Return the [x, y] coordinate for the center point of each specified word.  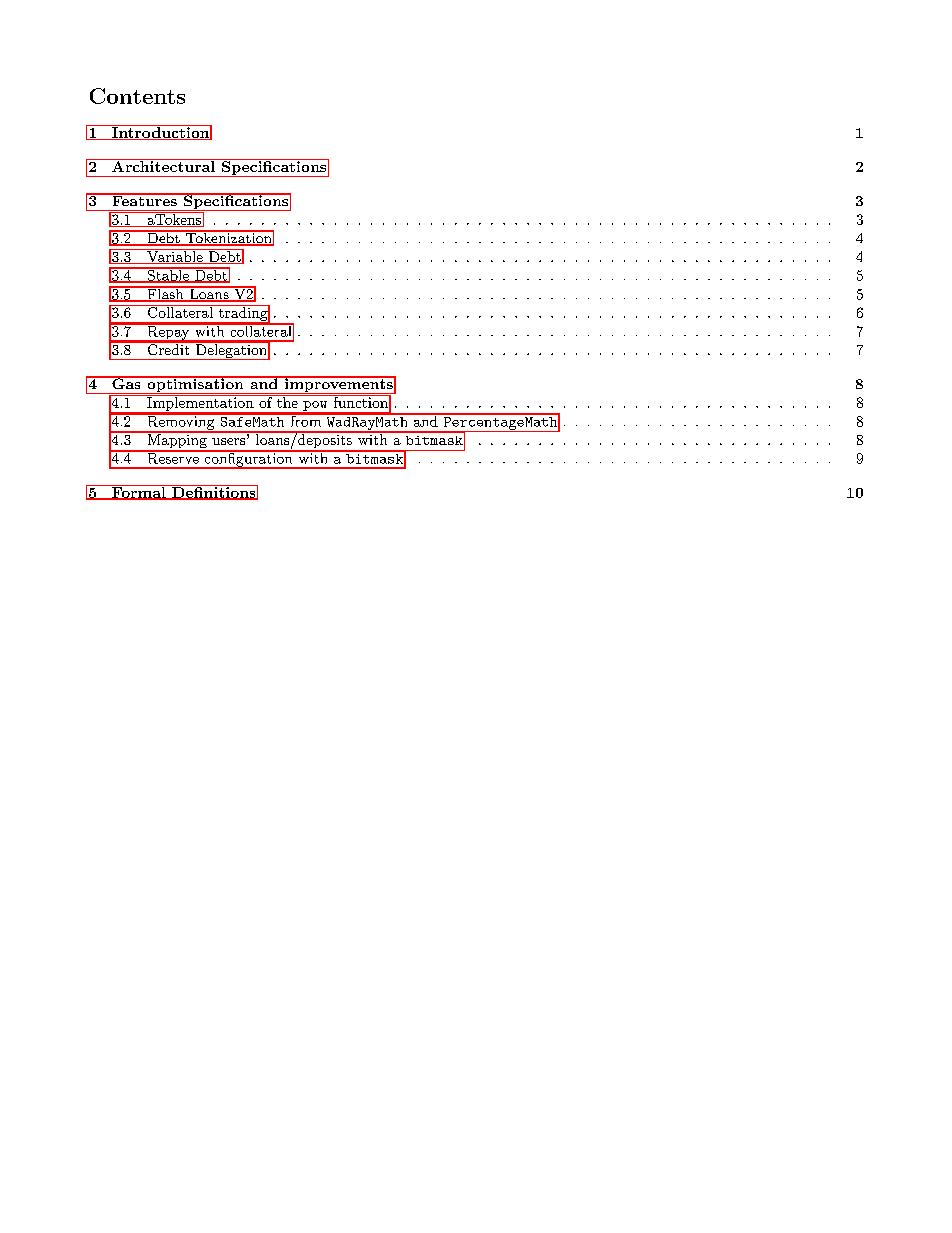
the [287, 401]
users [230, 441]
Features [144, 199]
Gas [126, 382]
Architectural [163, 165]
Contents [137, 96]
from [306, 420]
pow [315, 407]
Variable [175, 256]
